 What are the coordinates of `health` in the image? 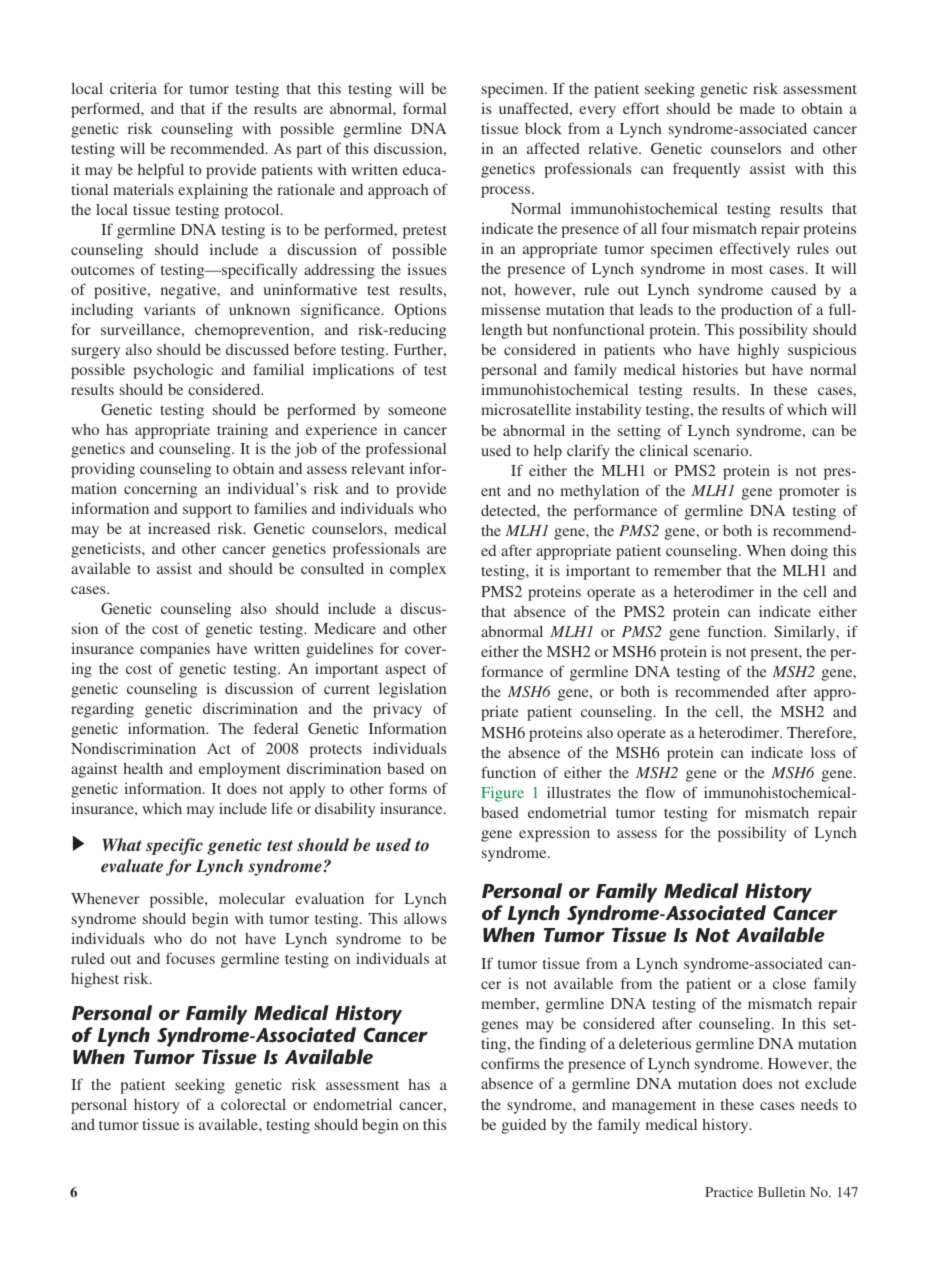 It's located at (143, 768).
